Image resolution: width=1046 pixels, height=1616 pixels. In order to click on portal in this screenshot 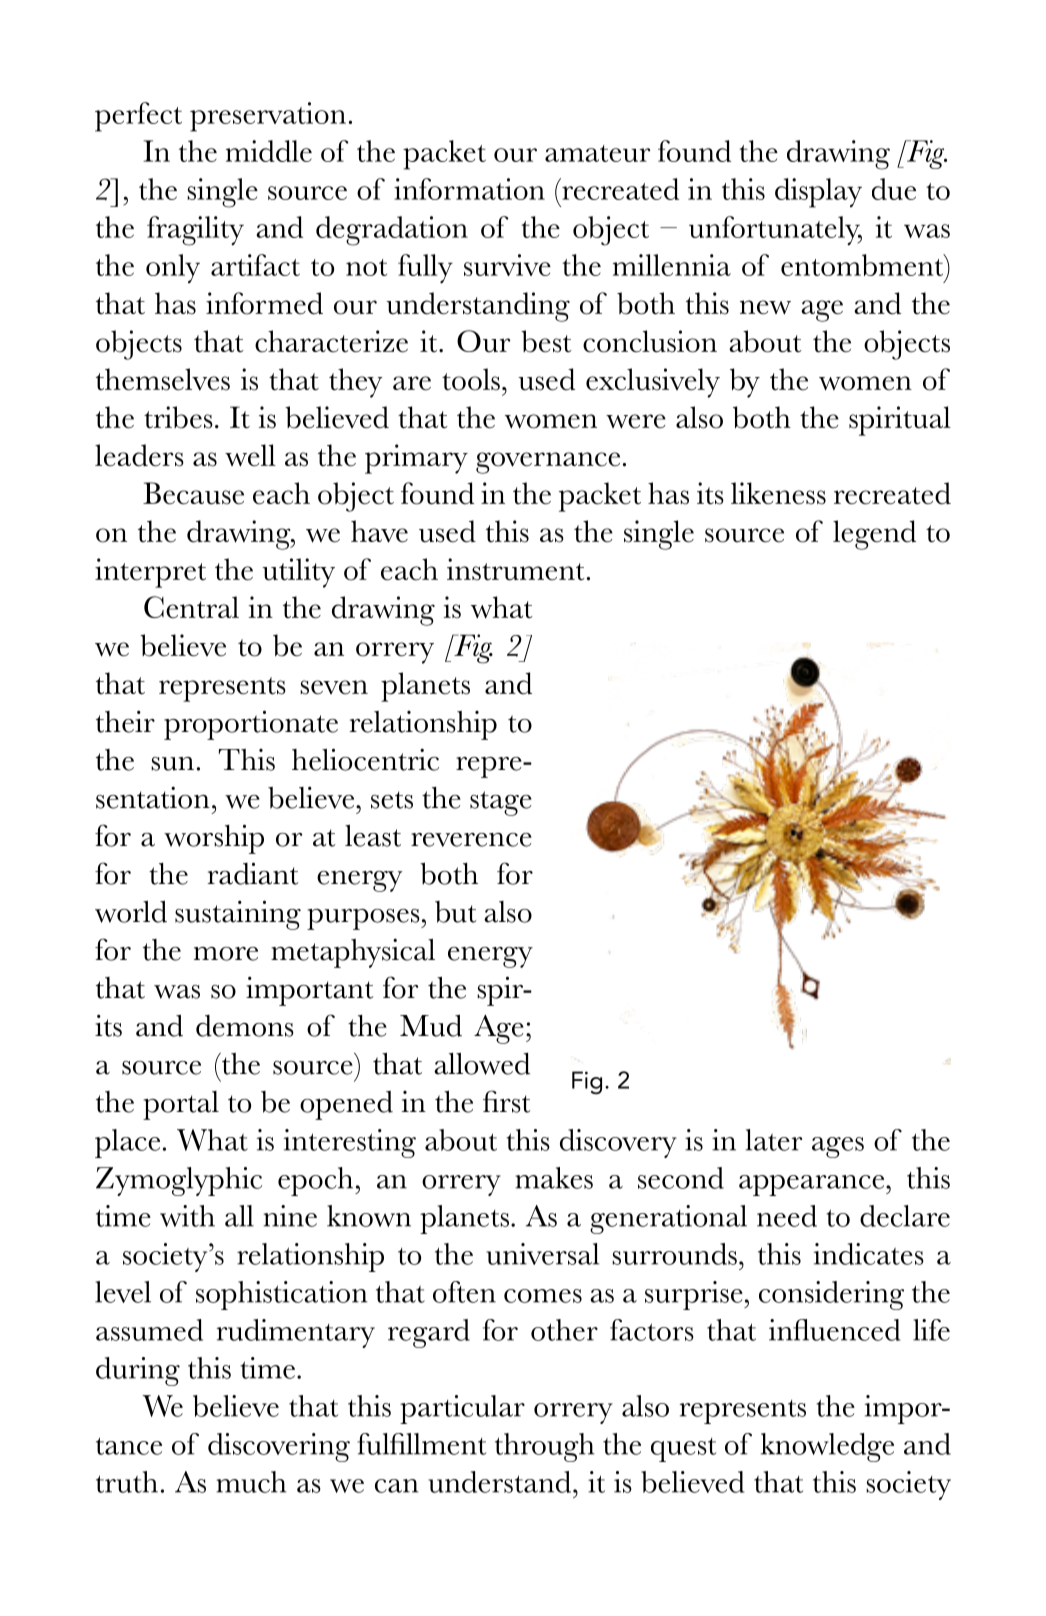, I will do `click(181, 1105)`.
